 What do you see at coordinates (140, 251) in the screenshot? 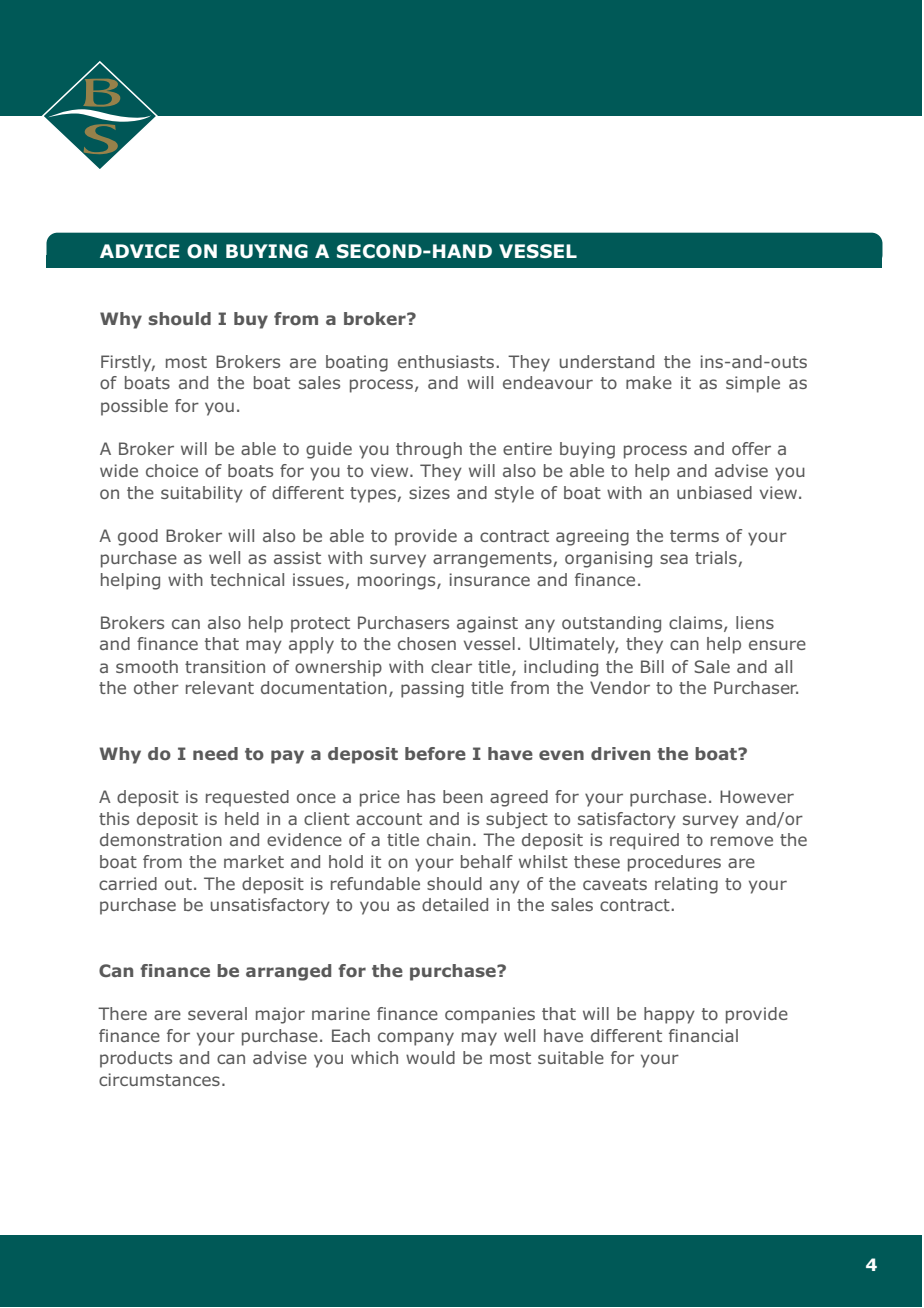
I see `ADVICE` at bounding box center [140, 251].
